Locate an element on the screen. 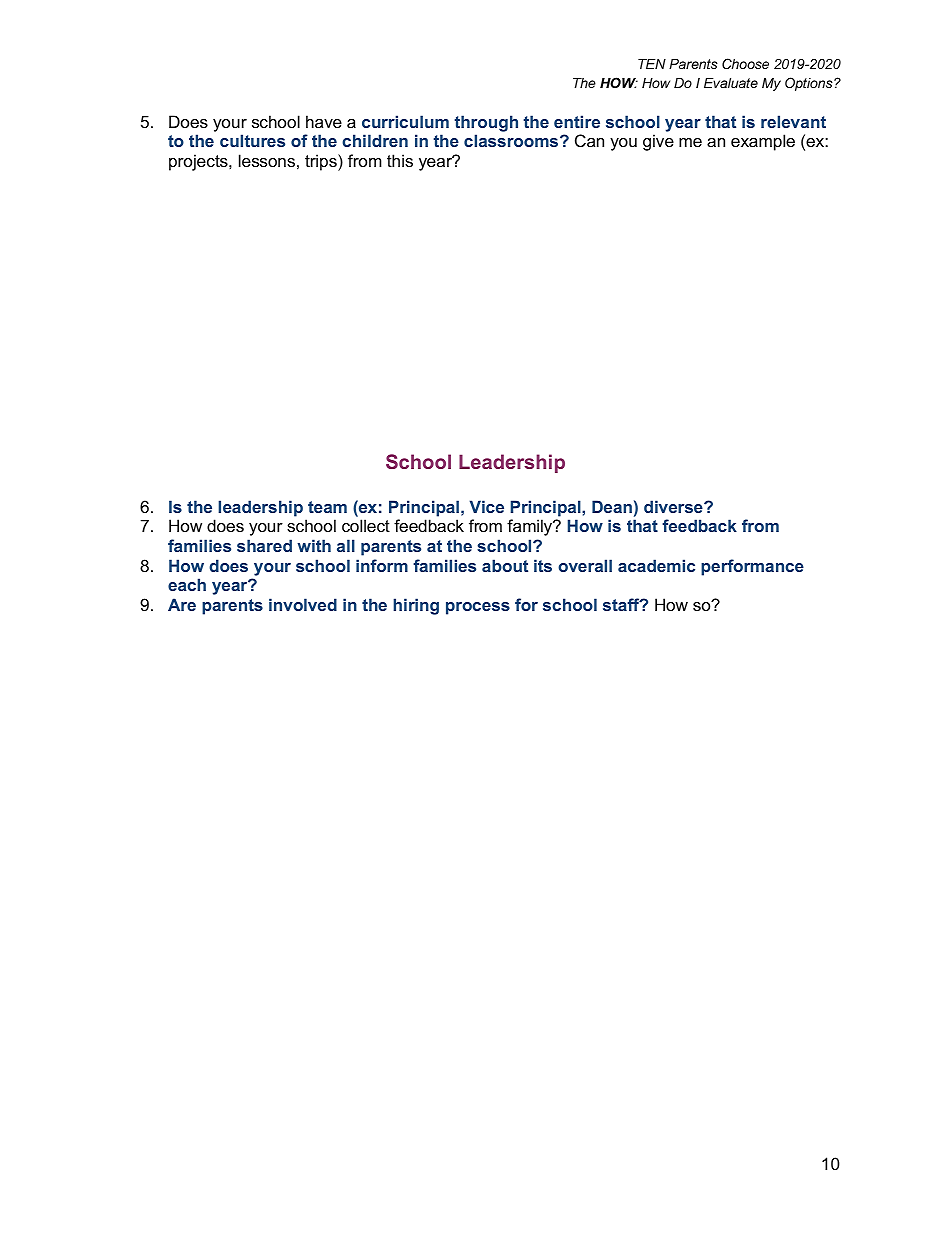 Image resolution: width=952 pixels, height=1233 pixels. family is located at coordinates (530, 527).
